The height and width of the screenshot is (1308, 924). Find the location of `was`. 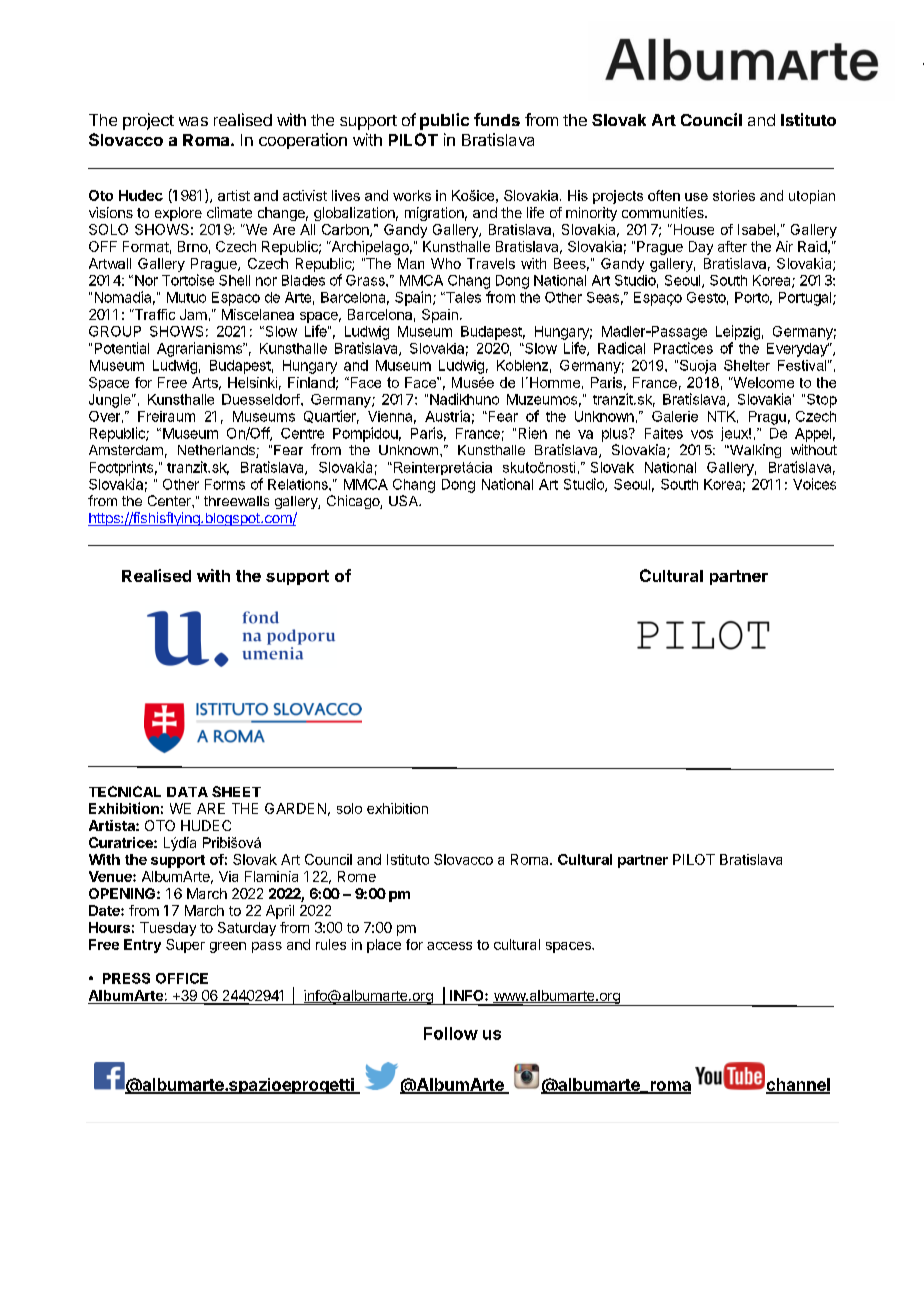

was is located at coordinates (193, 121).
